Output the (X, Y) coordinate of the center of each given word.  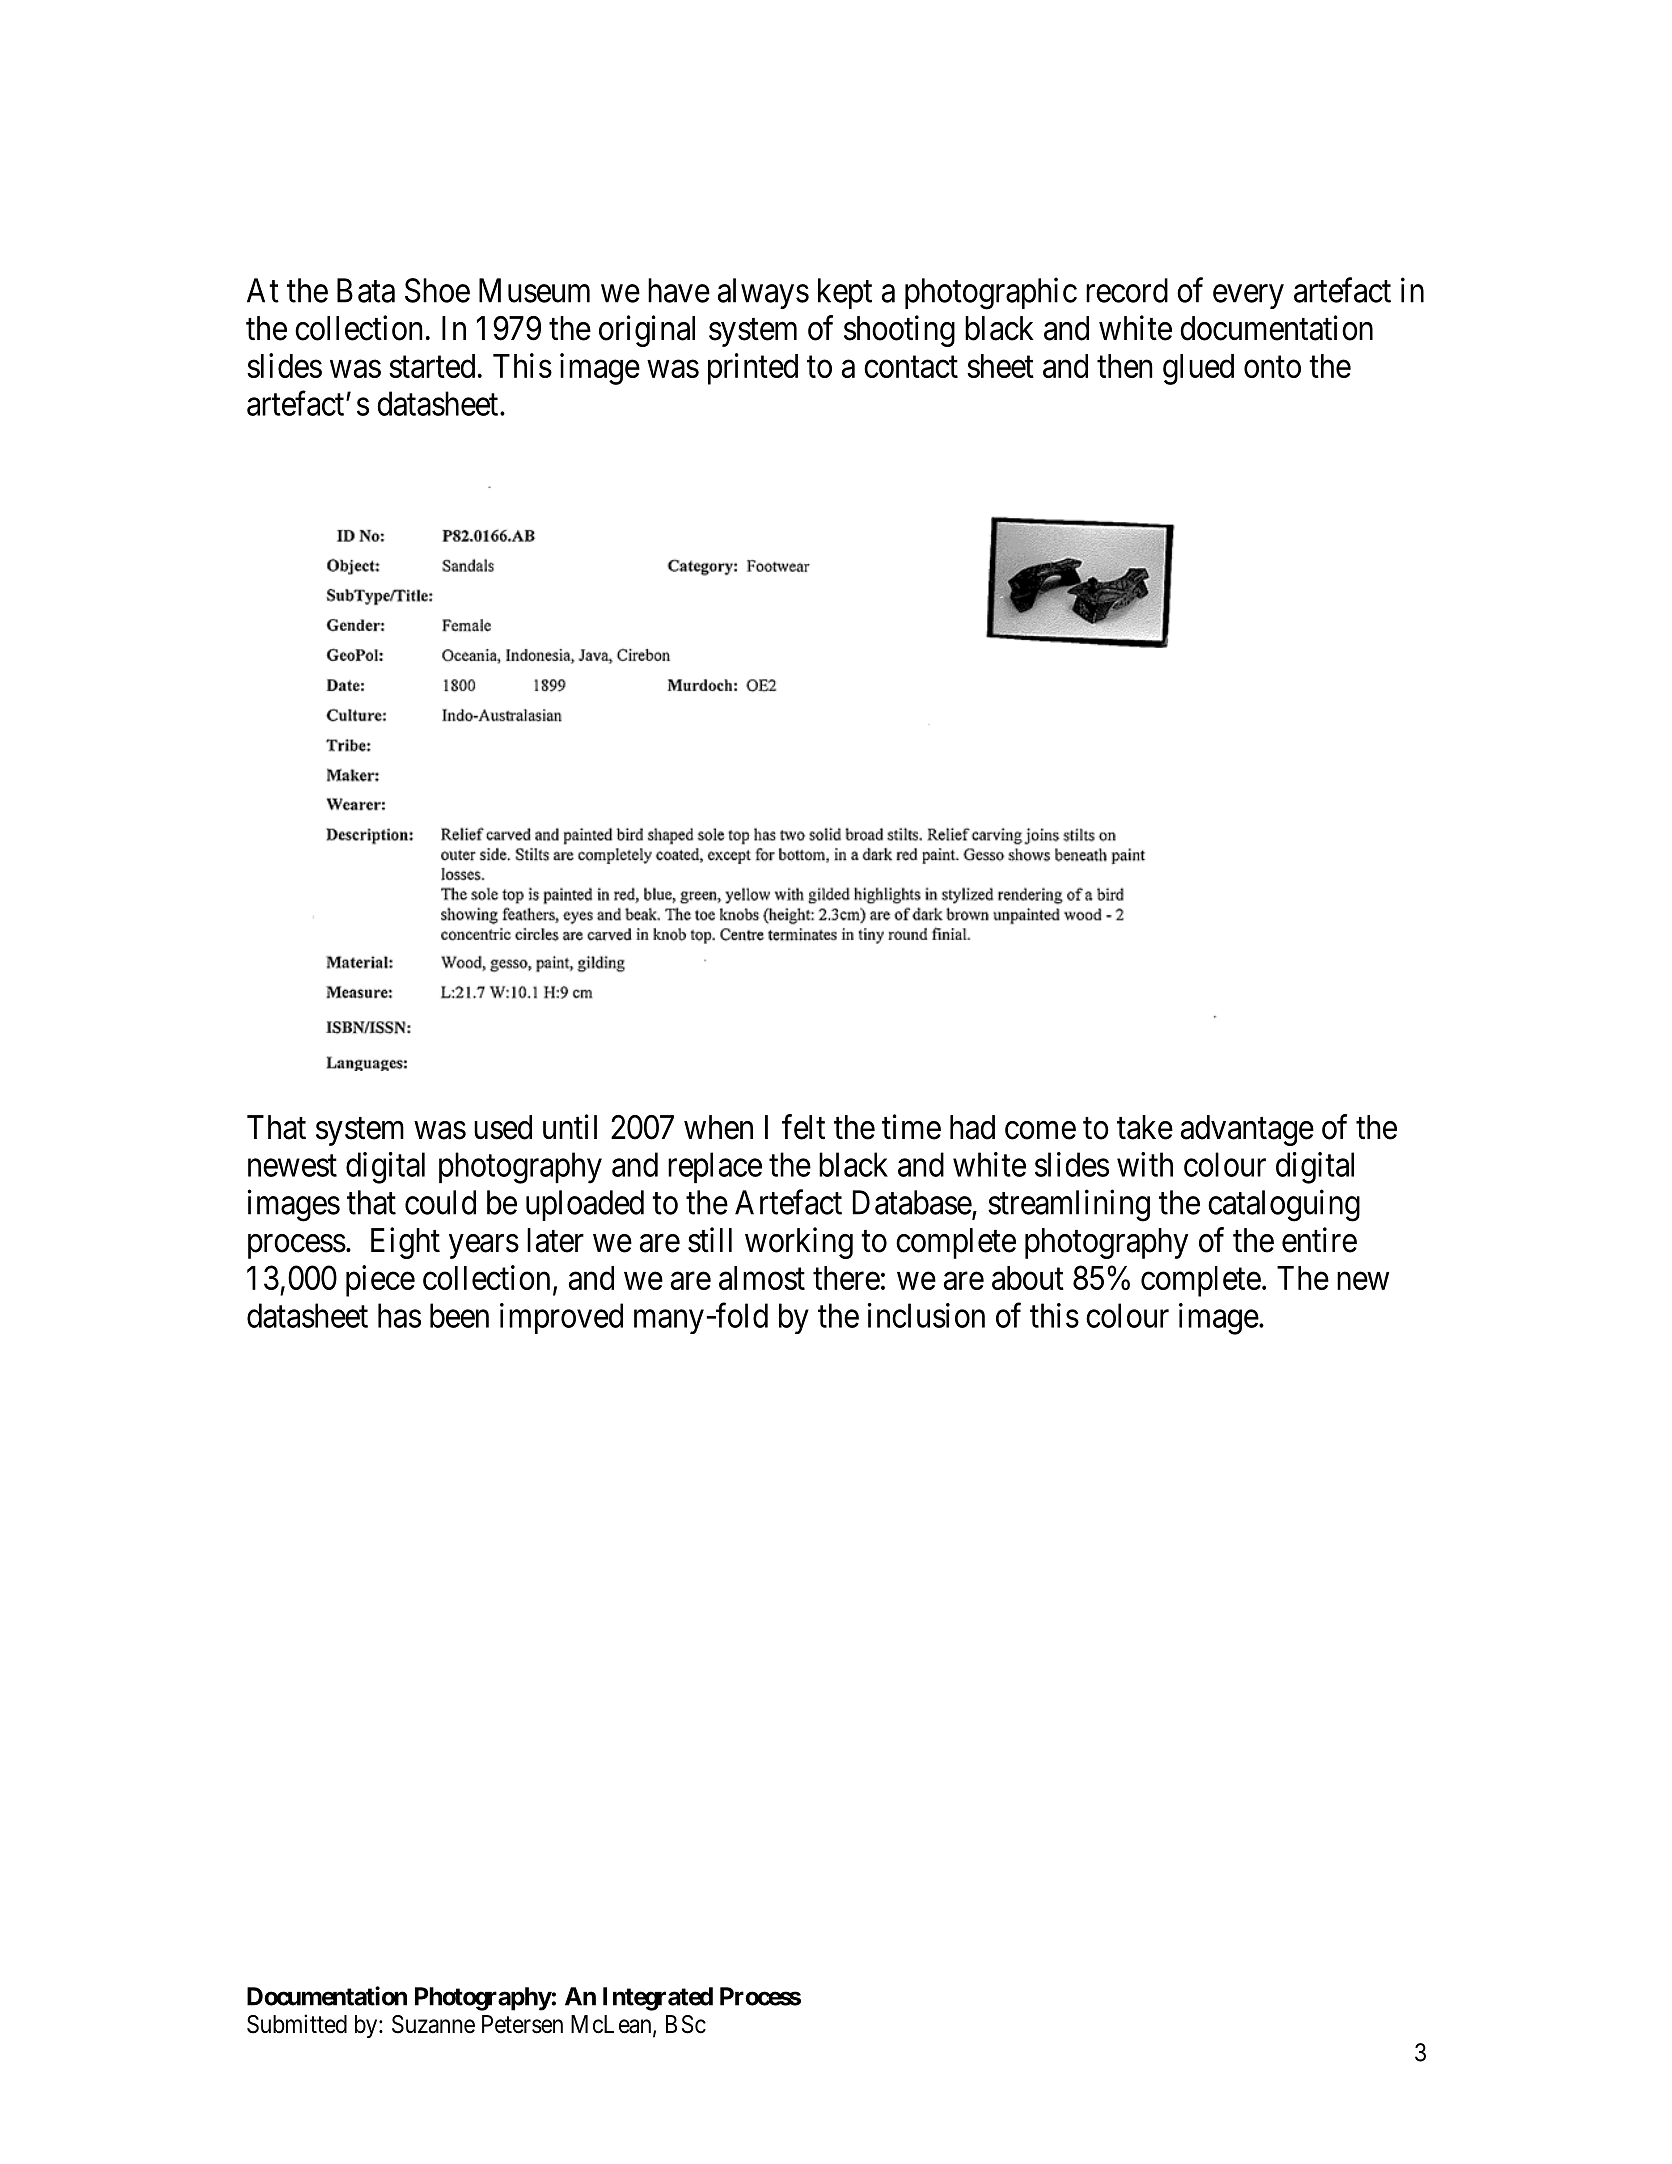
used (503, 1127)
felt (803, 1127)
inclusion (926, 1315)
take (1145, 1127)
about (1028, 1278)
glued (1198, 369)
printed (753, 369)
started (432, 366)
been (459, 1315)
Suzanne (433, 2024)
